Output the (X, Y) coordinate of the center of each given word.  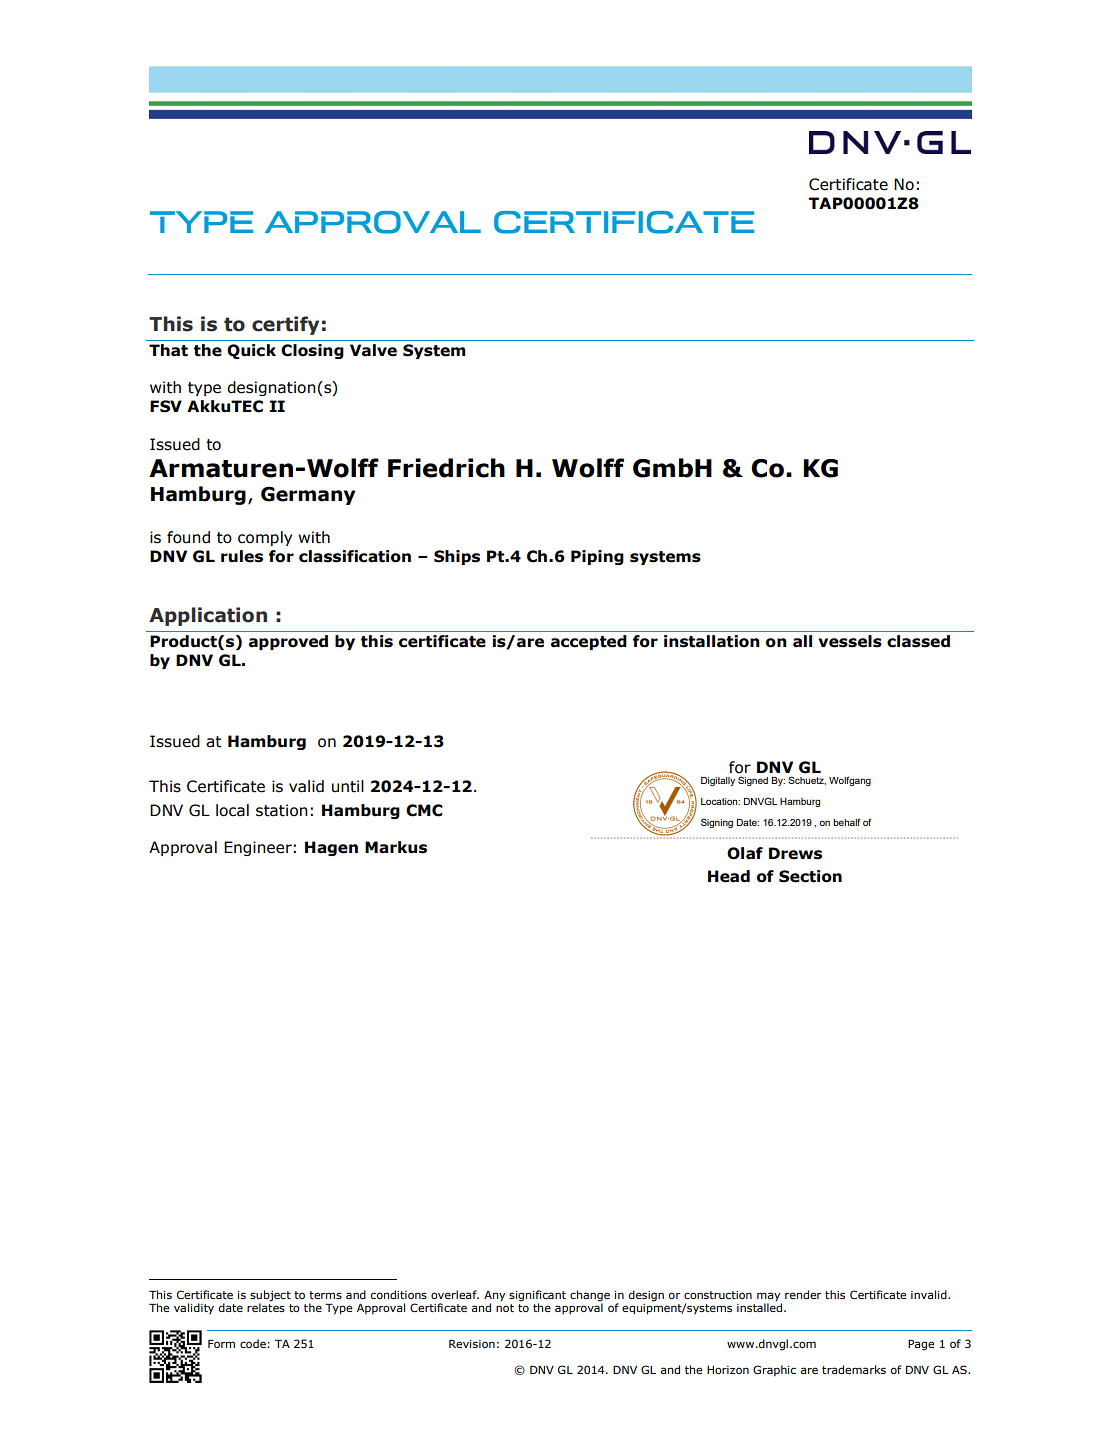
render (803, 1294)
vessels (850, 641)
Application (208, 616)
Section (810, 876)
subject (270, 1297)
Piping (597, 557)
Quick (251, 351)
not (505, 1308)
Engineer (258, 848)
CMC (424, 810)
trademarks (854, 1369)
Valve (373, 350)
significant (537, 1297)
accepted (589, 642)
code (254, 1343)
